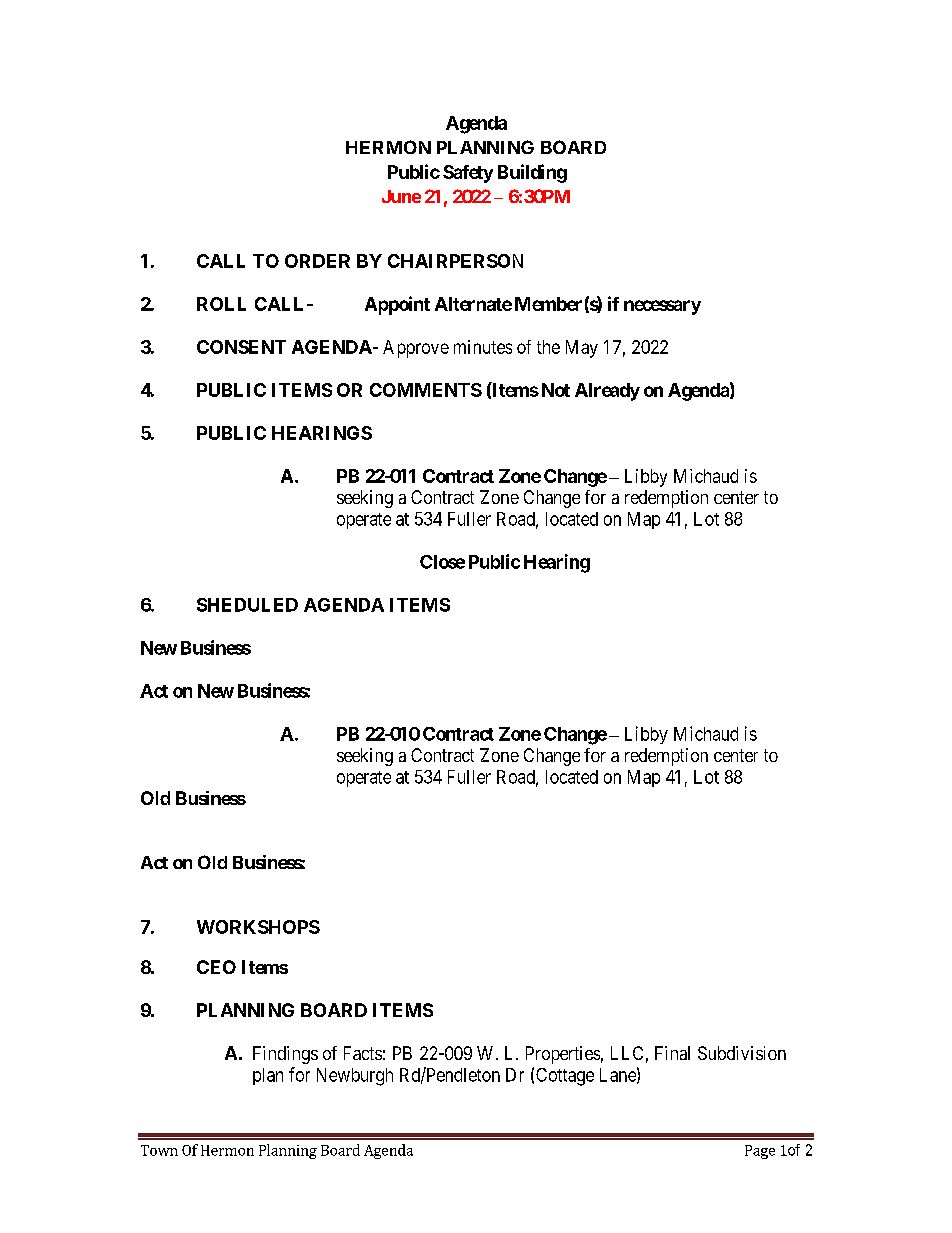  Describe the element at coordinates (468, 174) in the screenshot. I see `Safety` at that location.
